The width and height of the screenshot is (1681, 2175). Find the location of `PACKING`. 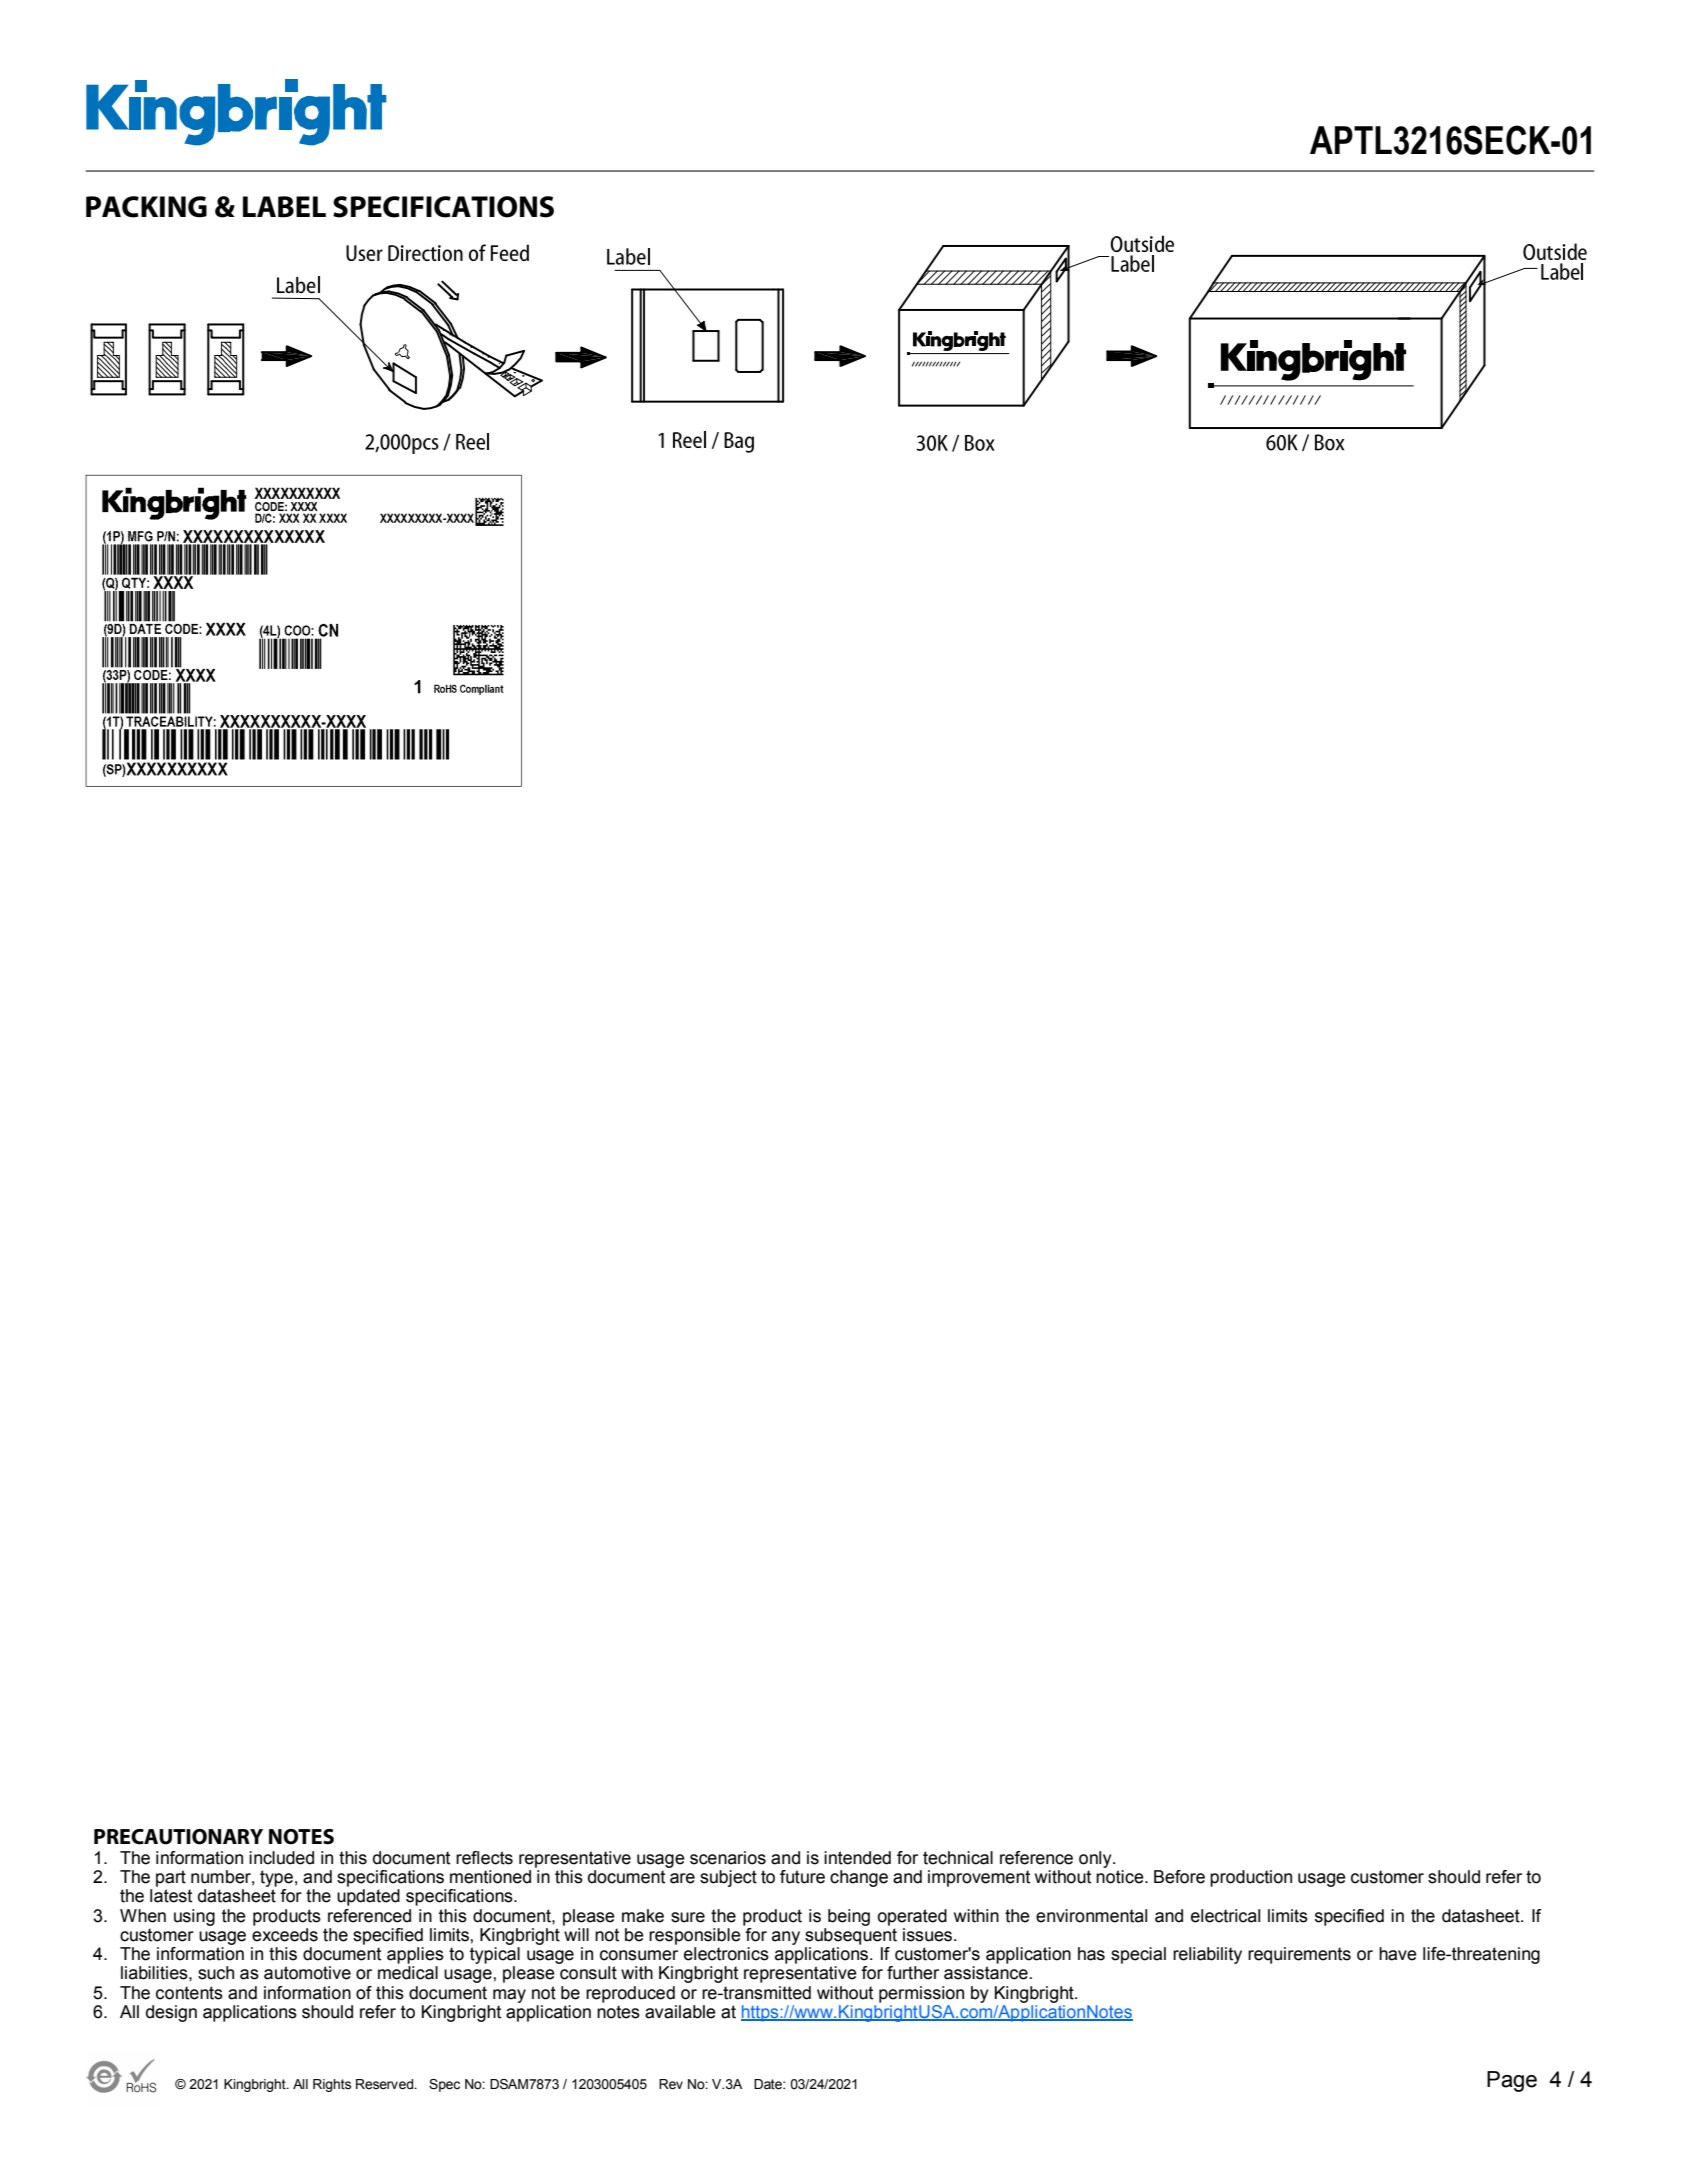

PACKING is located at coordinates (146, 207).
